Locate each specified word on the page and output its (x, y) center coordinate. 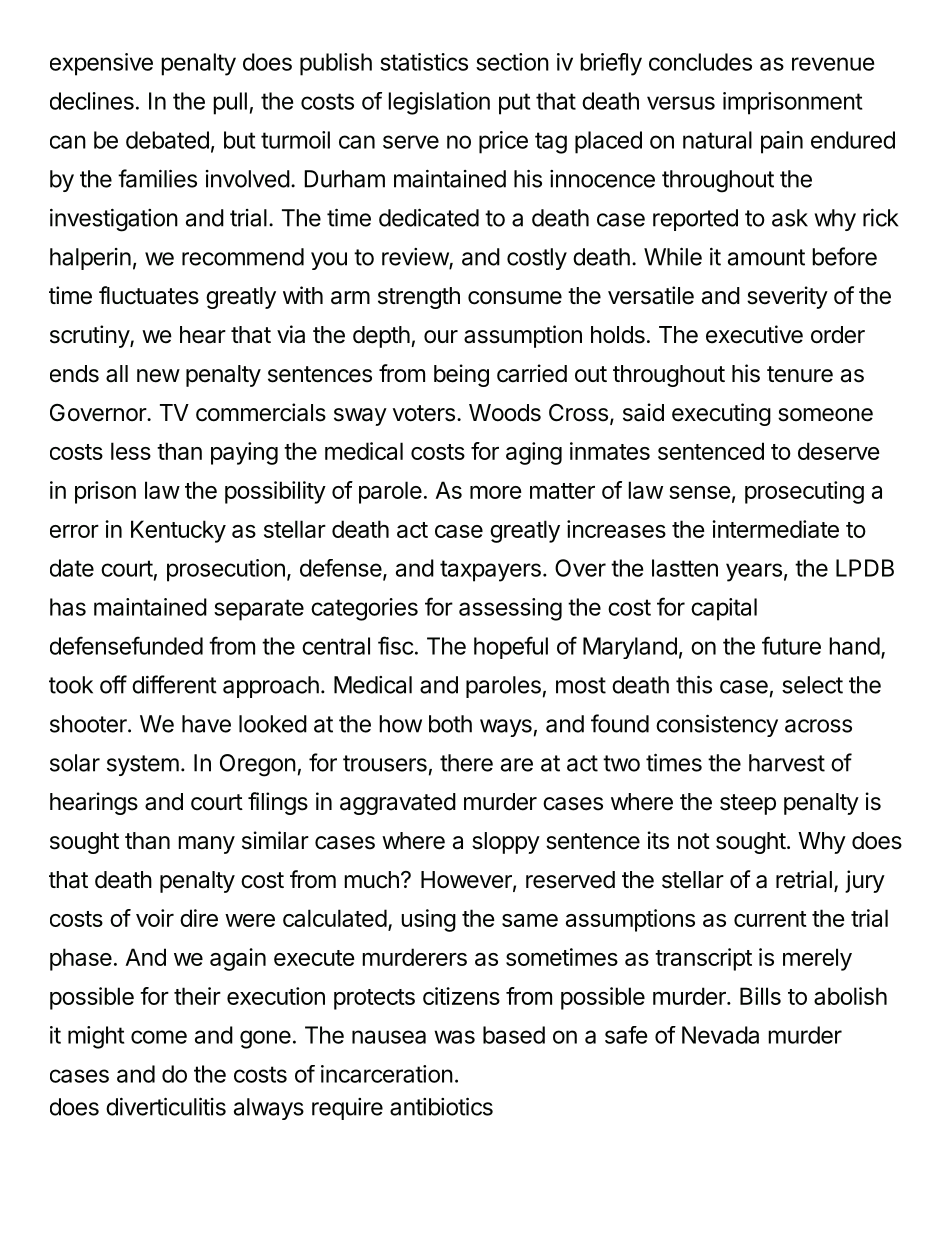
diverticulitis (166, 1106)
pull (230, 103)
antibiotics (441, 1106)
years (754, 572)
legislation (439, 103)
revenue (833, 64)
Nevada (720, 1035)
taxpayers (490, 571)
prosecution (226, 570)
